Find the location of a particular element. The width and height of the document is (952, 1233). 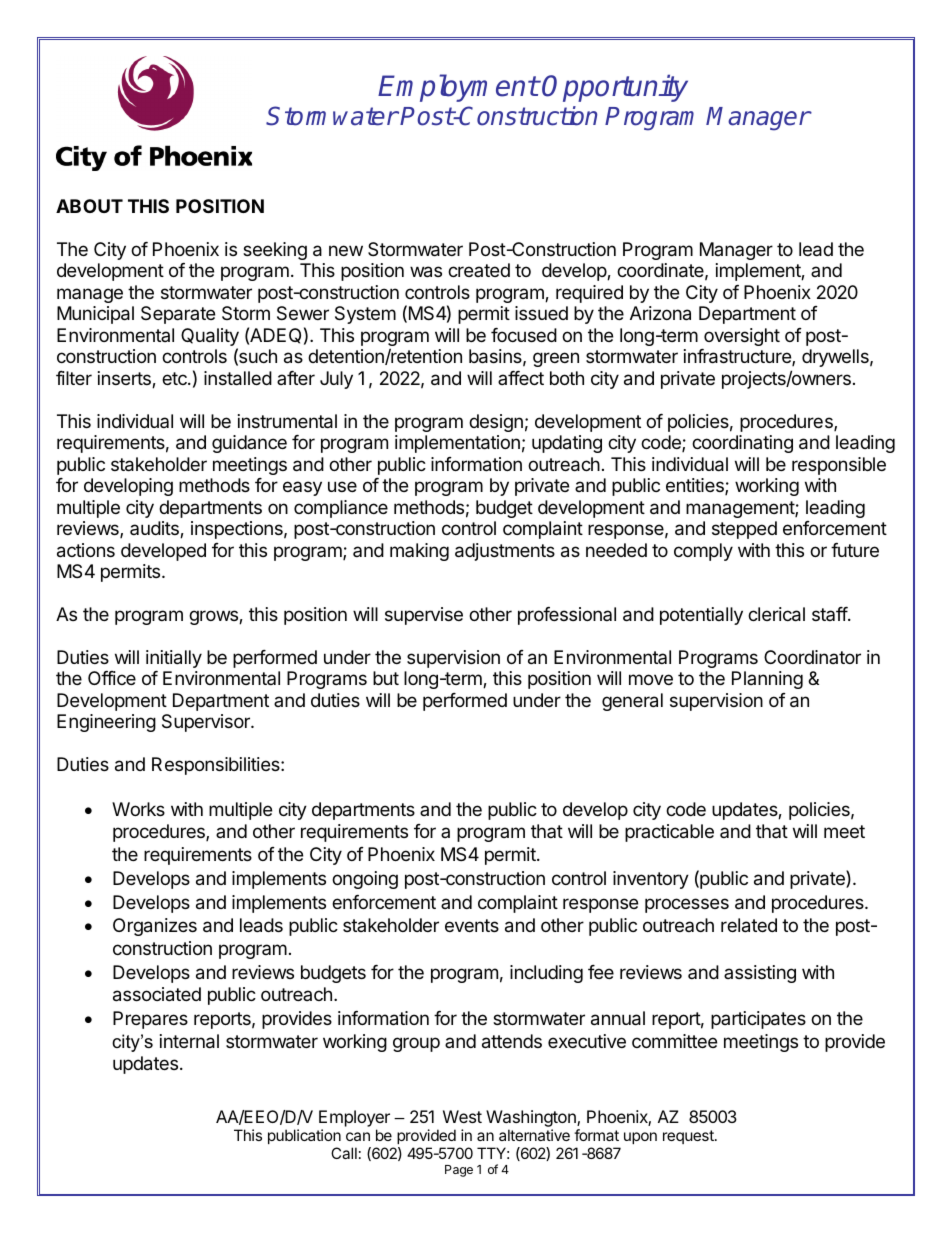

Arizona is located at coordinates (660, 313).
